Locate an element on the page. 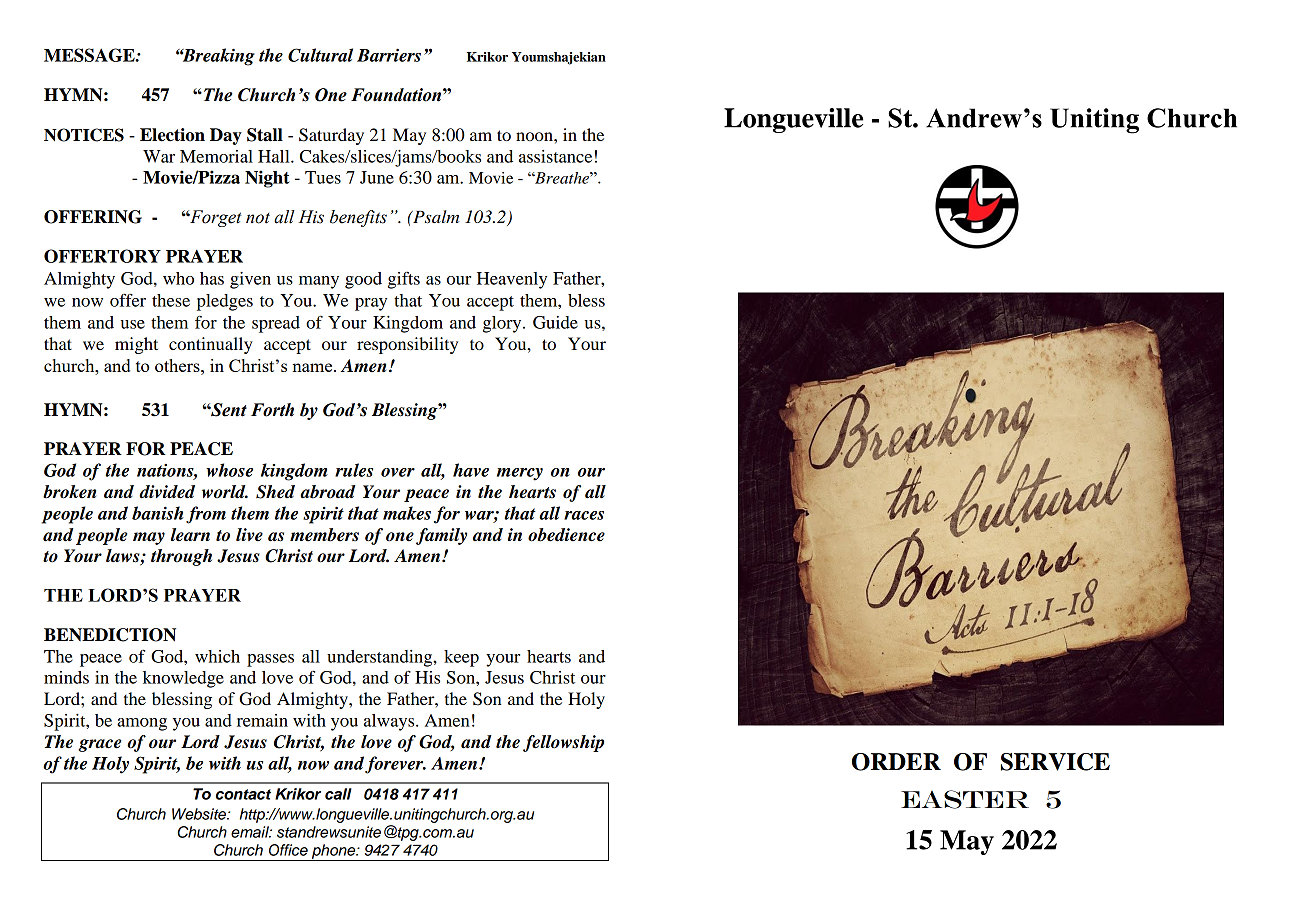  whose is located at coordinates (229, 470).
